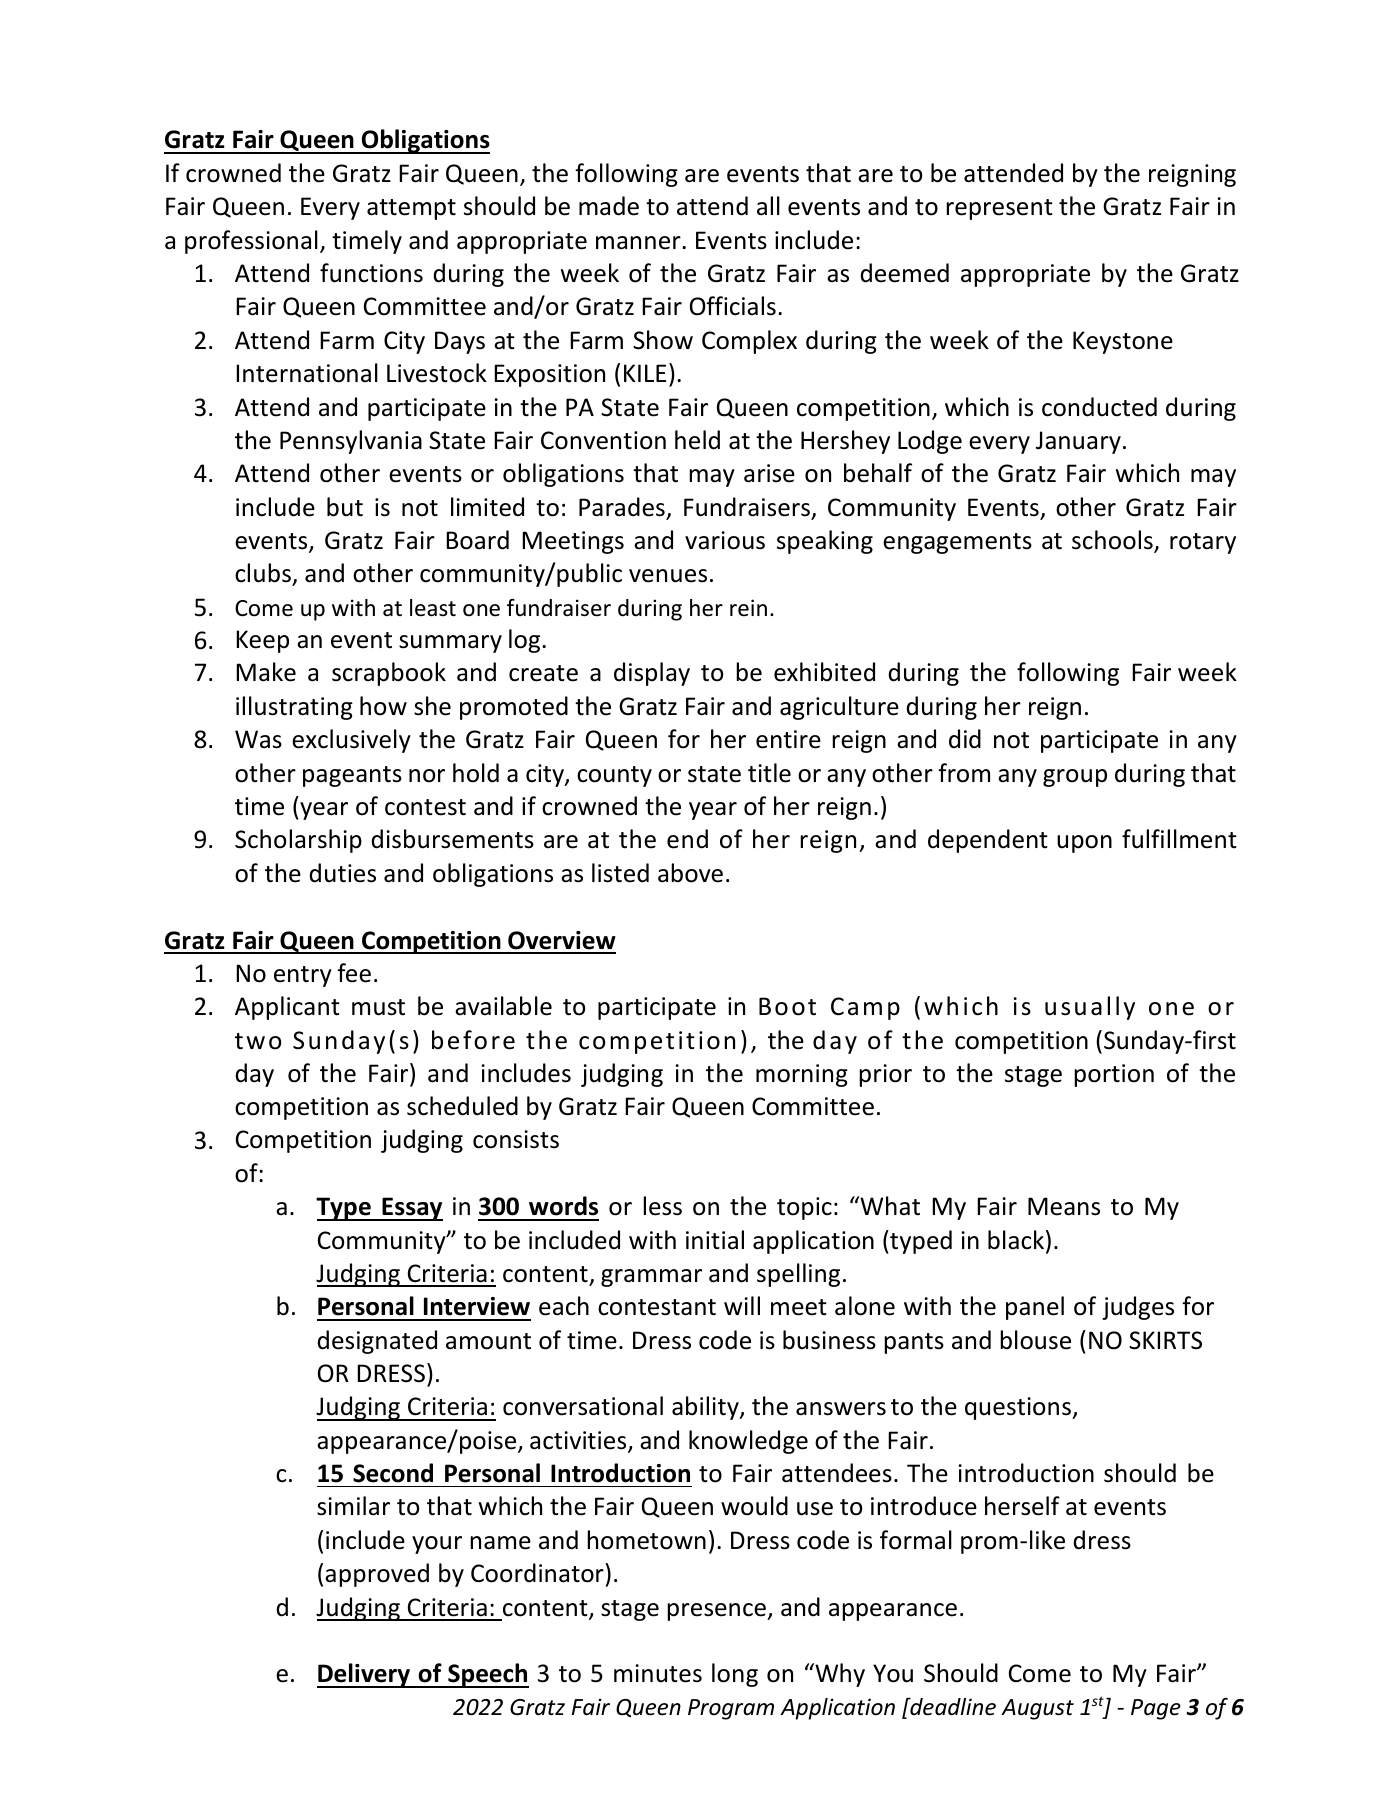 The width and height of the screenshot is (1394, 1804). What do you see at coordinates (715, 1240) in the screenshot?
I see `initial` at bounding box center [715, 1240].
